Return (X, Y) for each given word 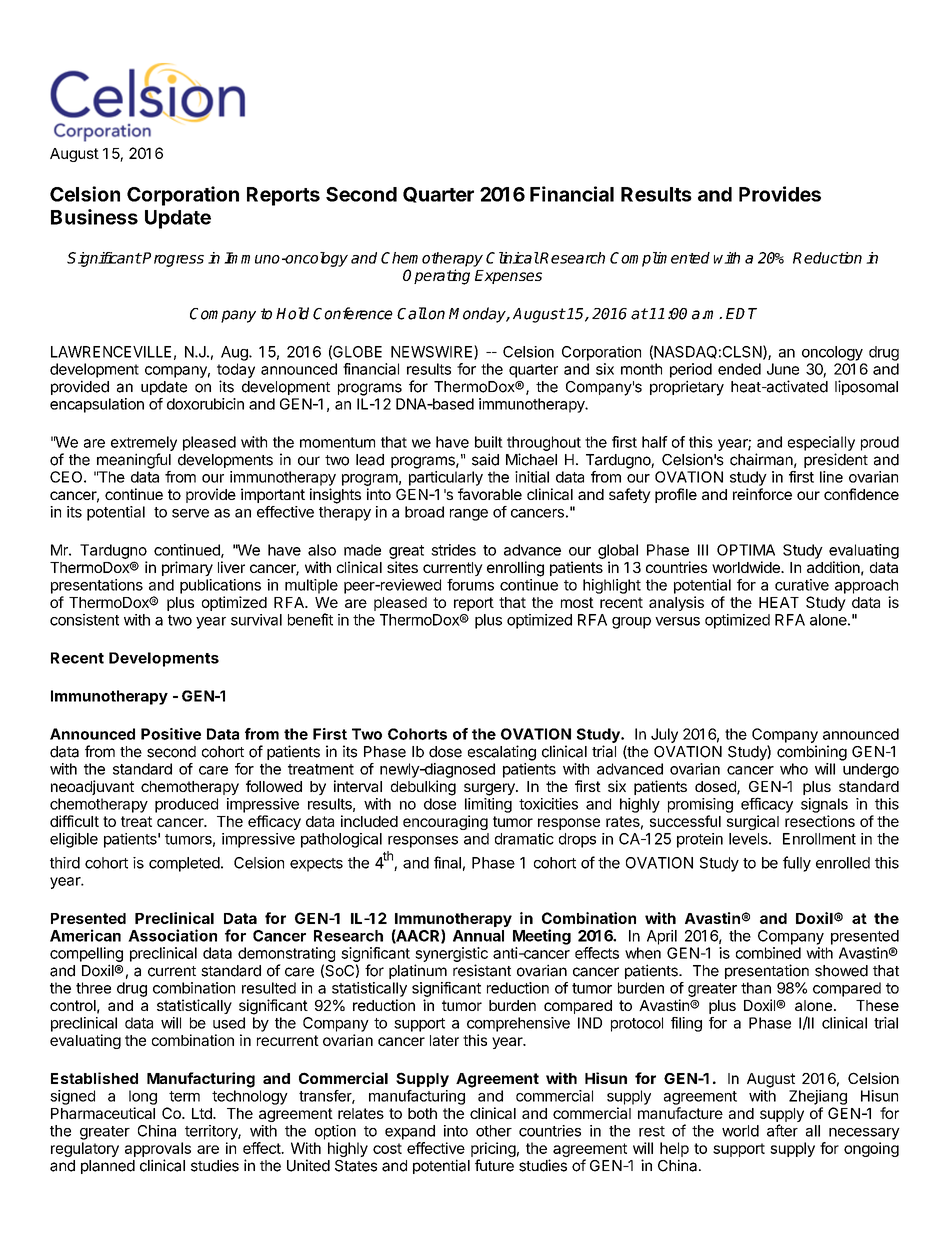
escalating (502, 753)
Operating (436, 277)
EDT (741, 313)
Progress (172, 259)
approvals (158, 1149)
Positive (171, 734)
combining (812, 753)
